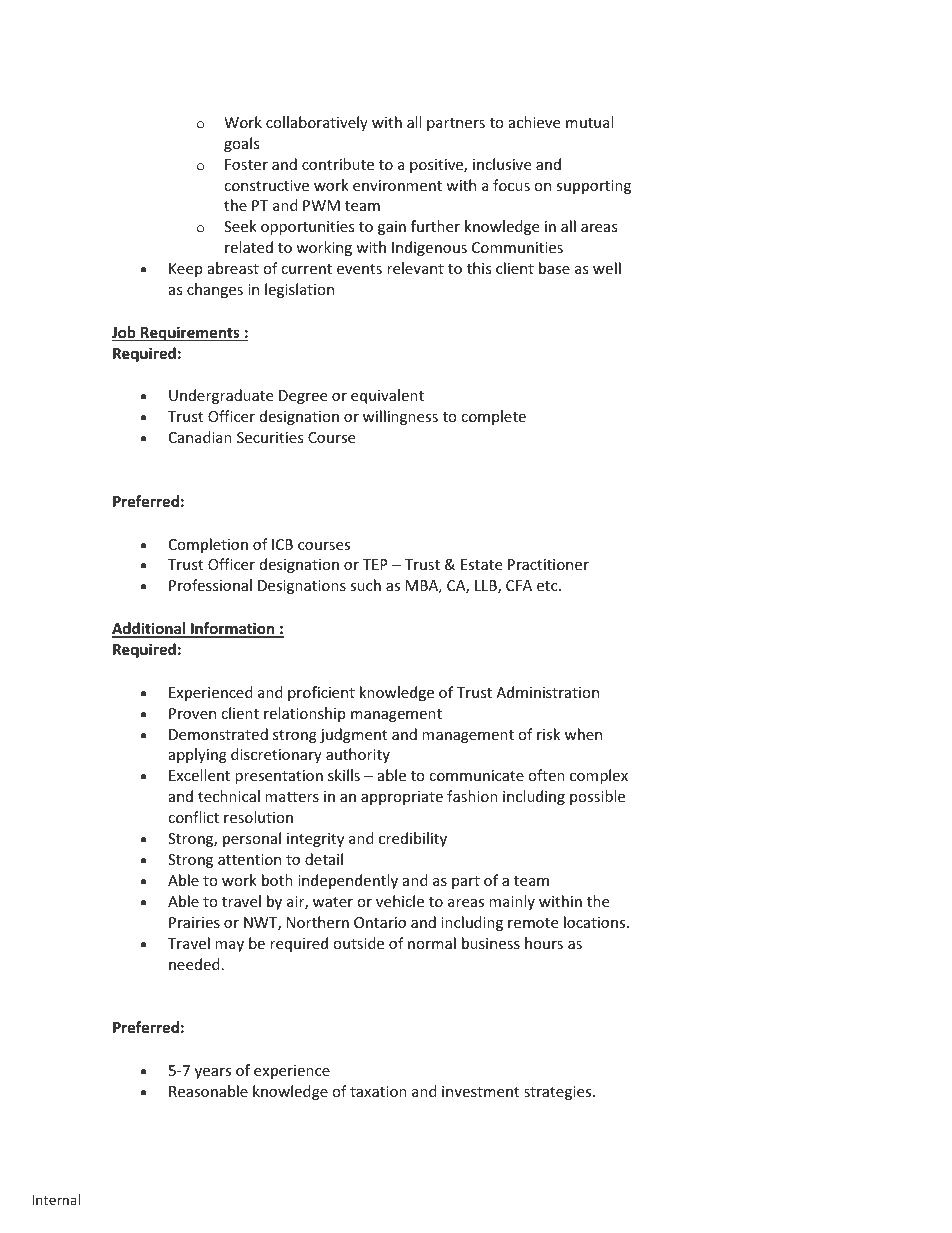  What do you see at coordinates (548, 564) in the image?
I see `Practitioner` at bounding box center [548, 564].
